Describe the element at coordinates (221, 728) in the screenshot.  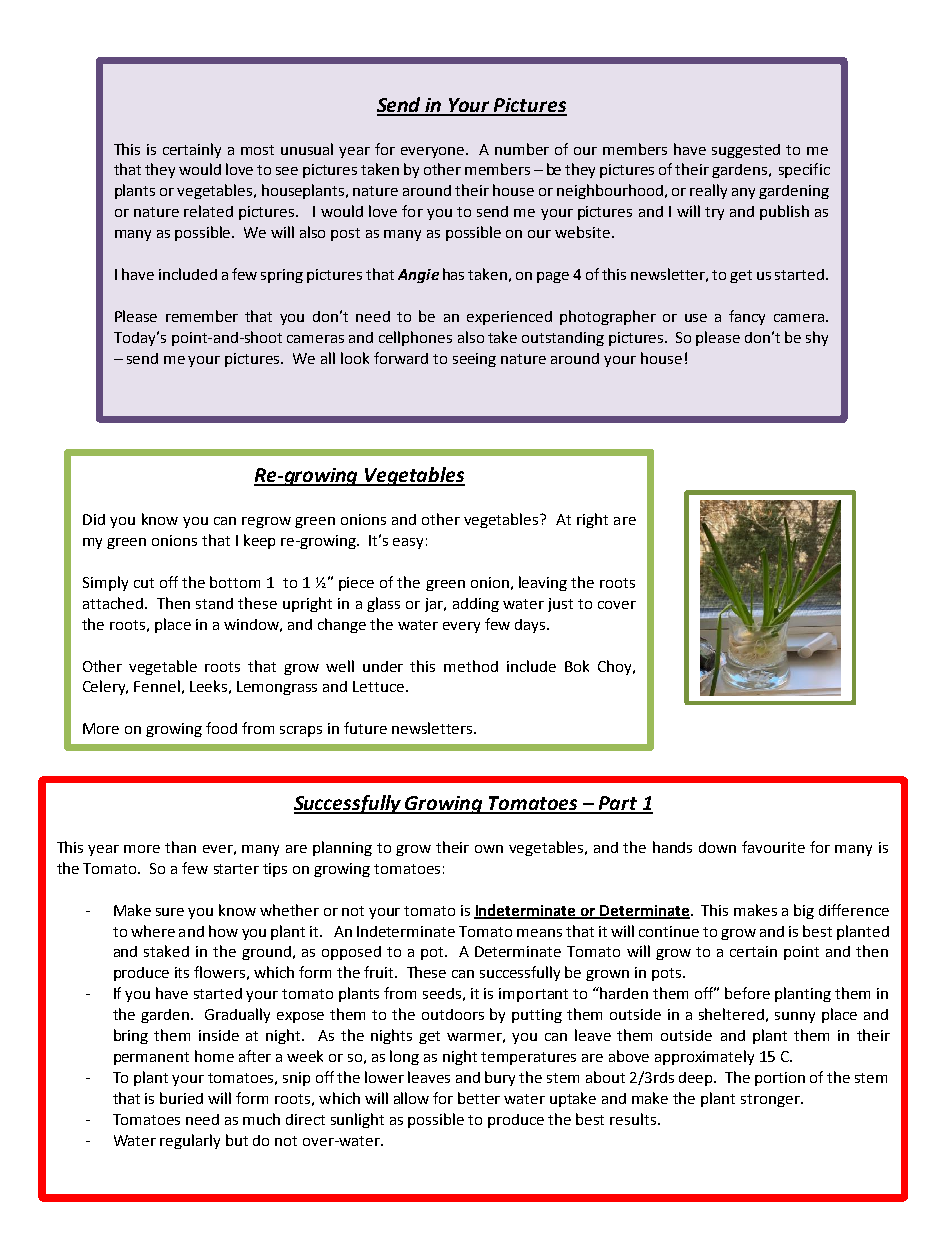
I see `food` at that location.
